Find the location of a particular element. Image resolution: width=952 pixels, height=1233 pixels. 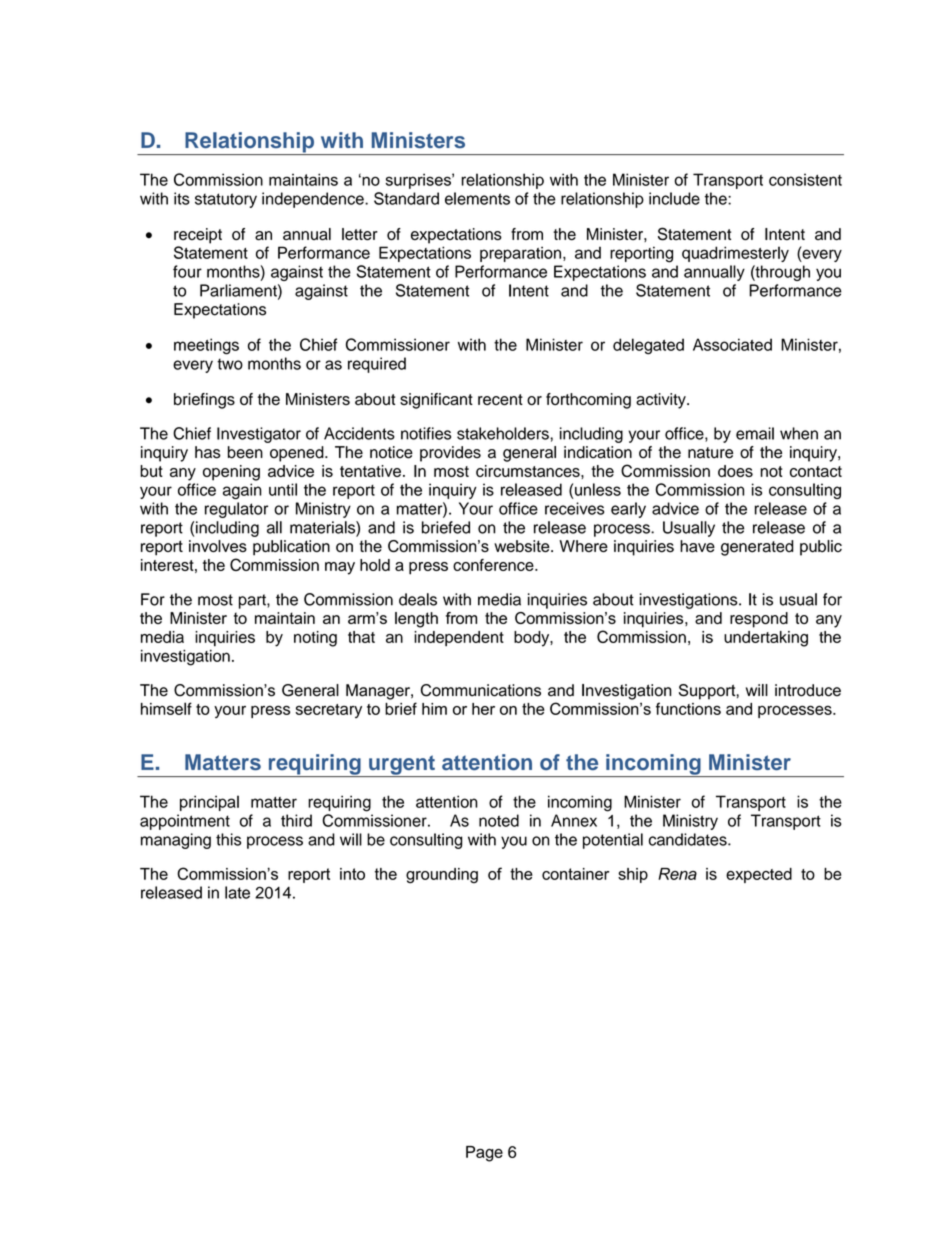

provides is located at coordinates (450, 454).
